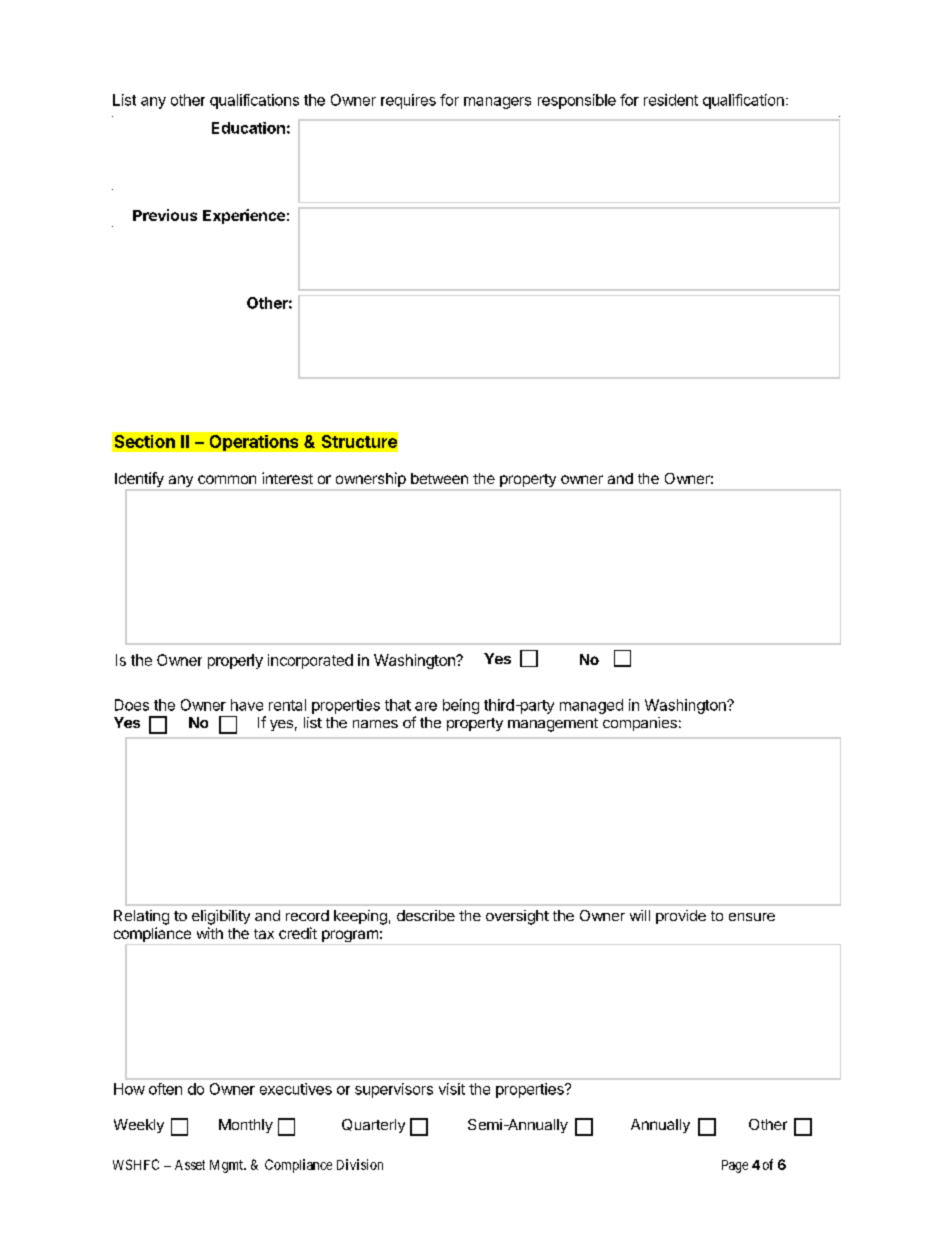 This screenshot has width=952, height=1233. Describe the element at coordinates (408, 101) in the screenshot. I see `requires` at that location.
